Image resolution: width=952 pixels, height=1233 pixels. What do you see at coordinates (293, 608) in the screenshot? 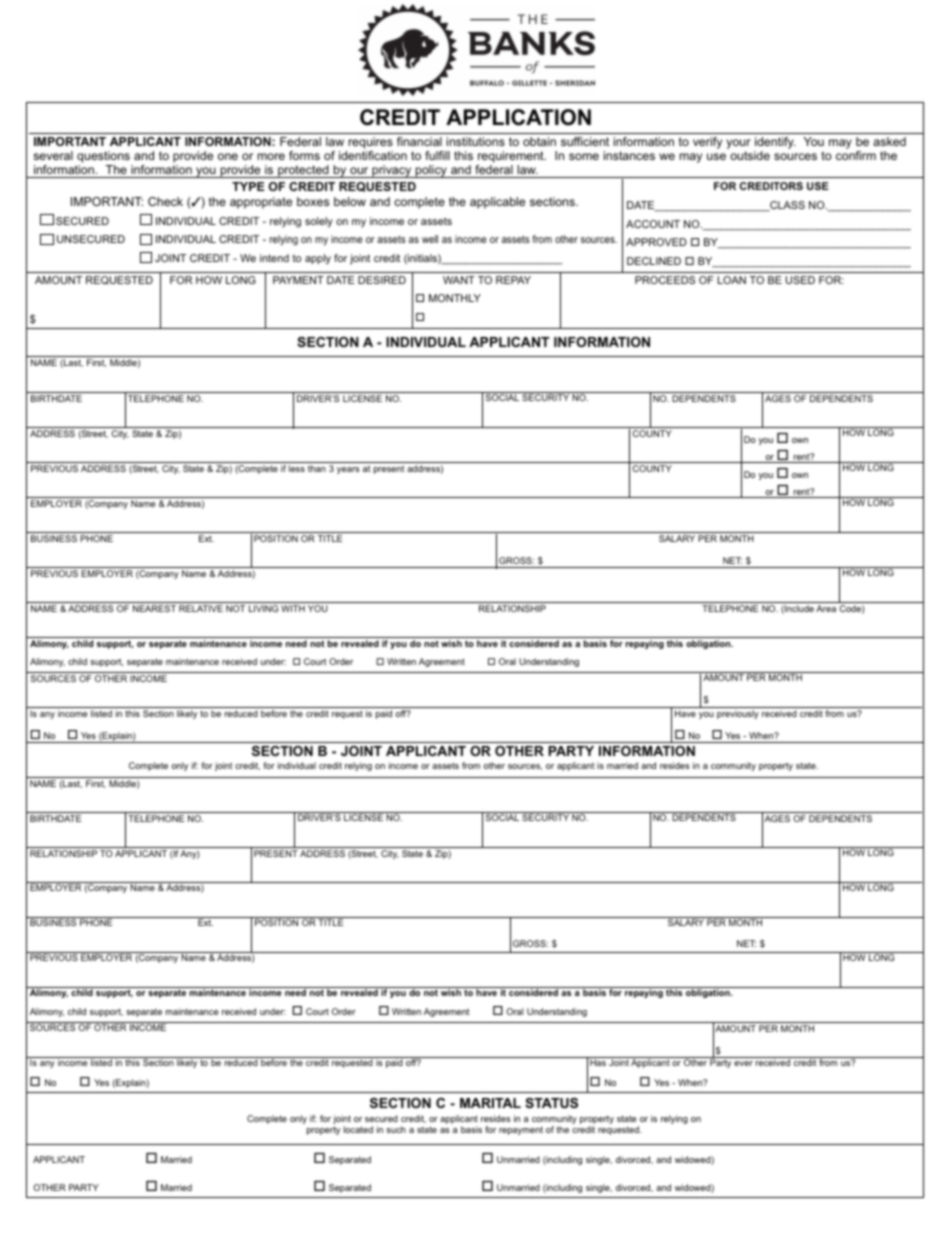
I see `WITH` at bounding box center [293, 608].
